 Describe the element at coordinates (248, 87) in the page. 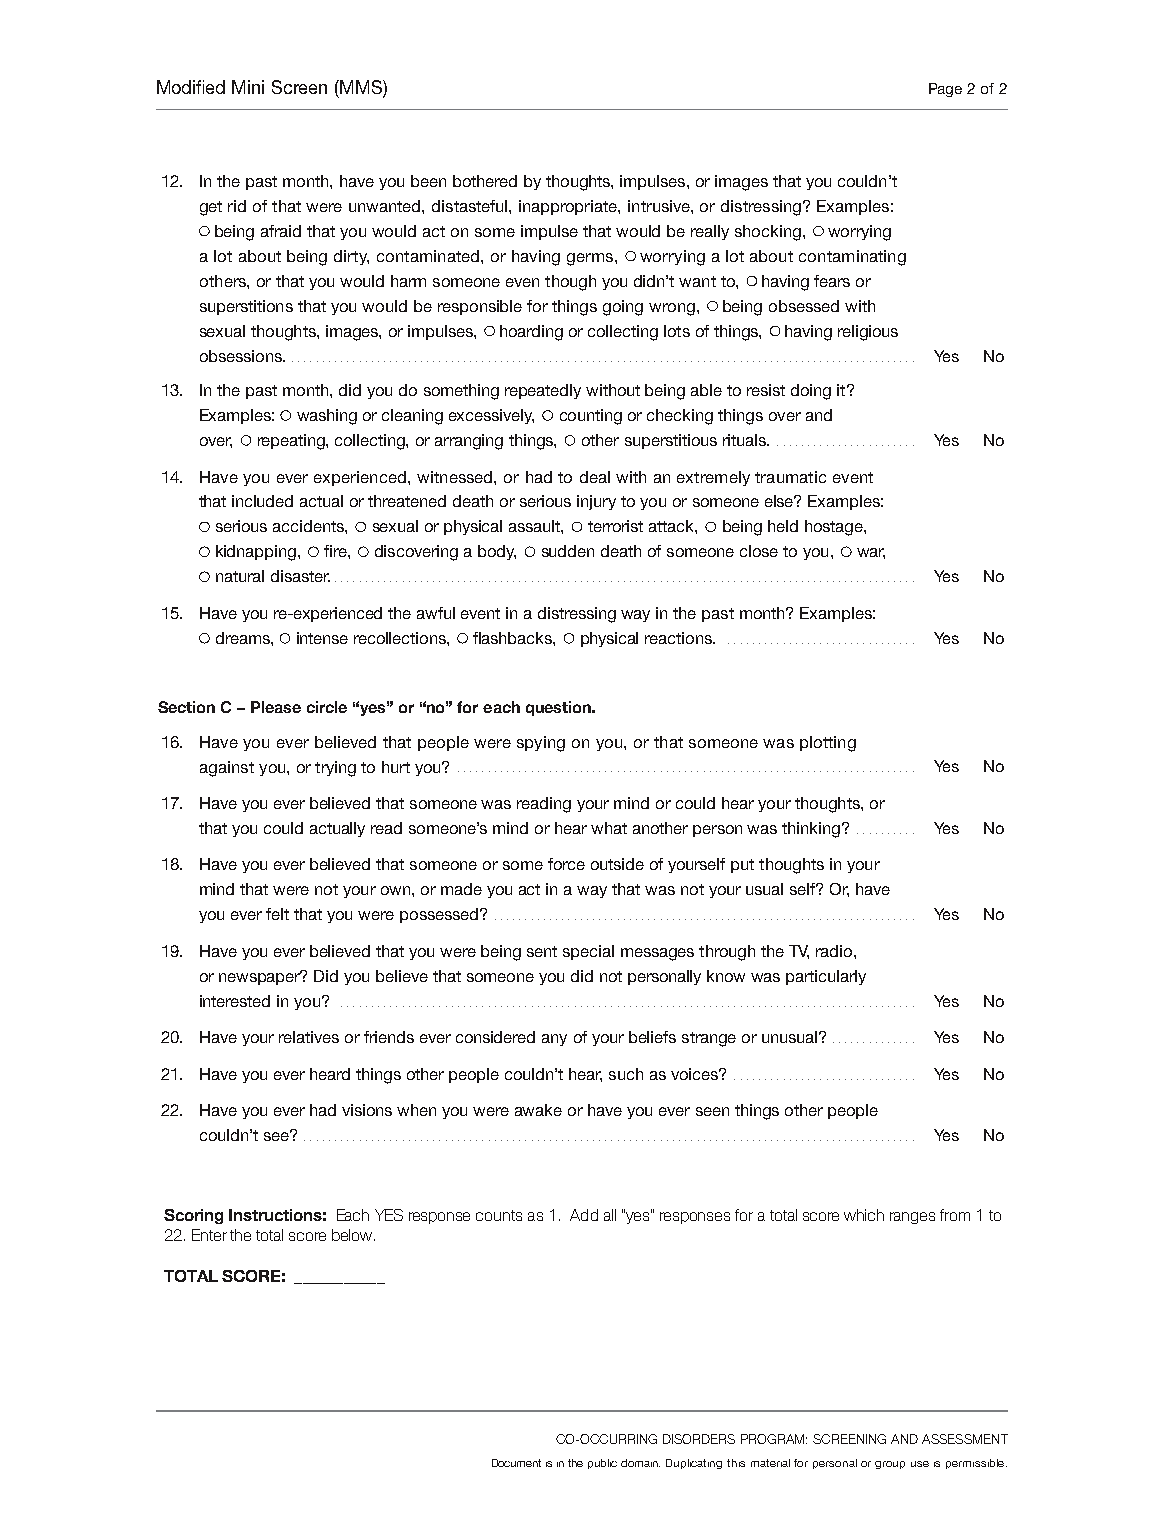

I see `Mini` at that location.
